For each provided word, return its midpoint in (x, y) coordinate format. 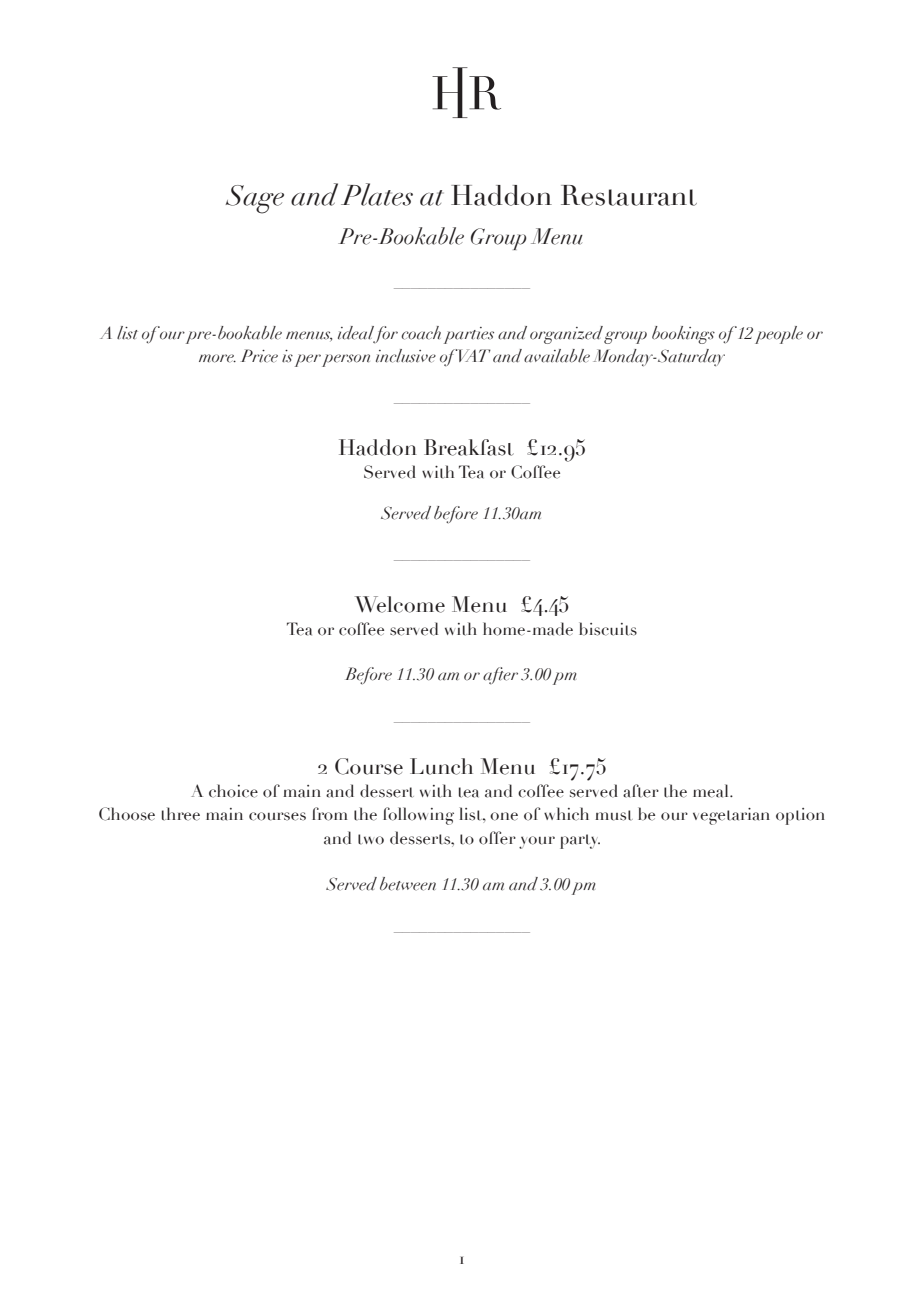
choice (233, 791)
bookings (683, 335)
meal (712, 791)
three (181, 814)
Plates (377, 194)
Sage (254, 199)
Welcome (400, 604)
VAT (474, 355)
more (217, 358)
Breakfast (469, 447)
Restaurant (629, 195)
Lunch (441, 766)
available (557, 356)
